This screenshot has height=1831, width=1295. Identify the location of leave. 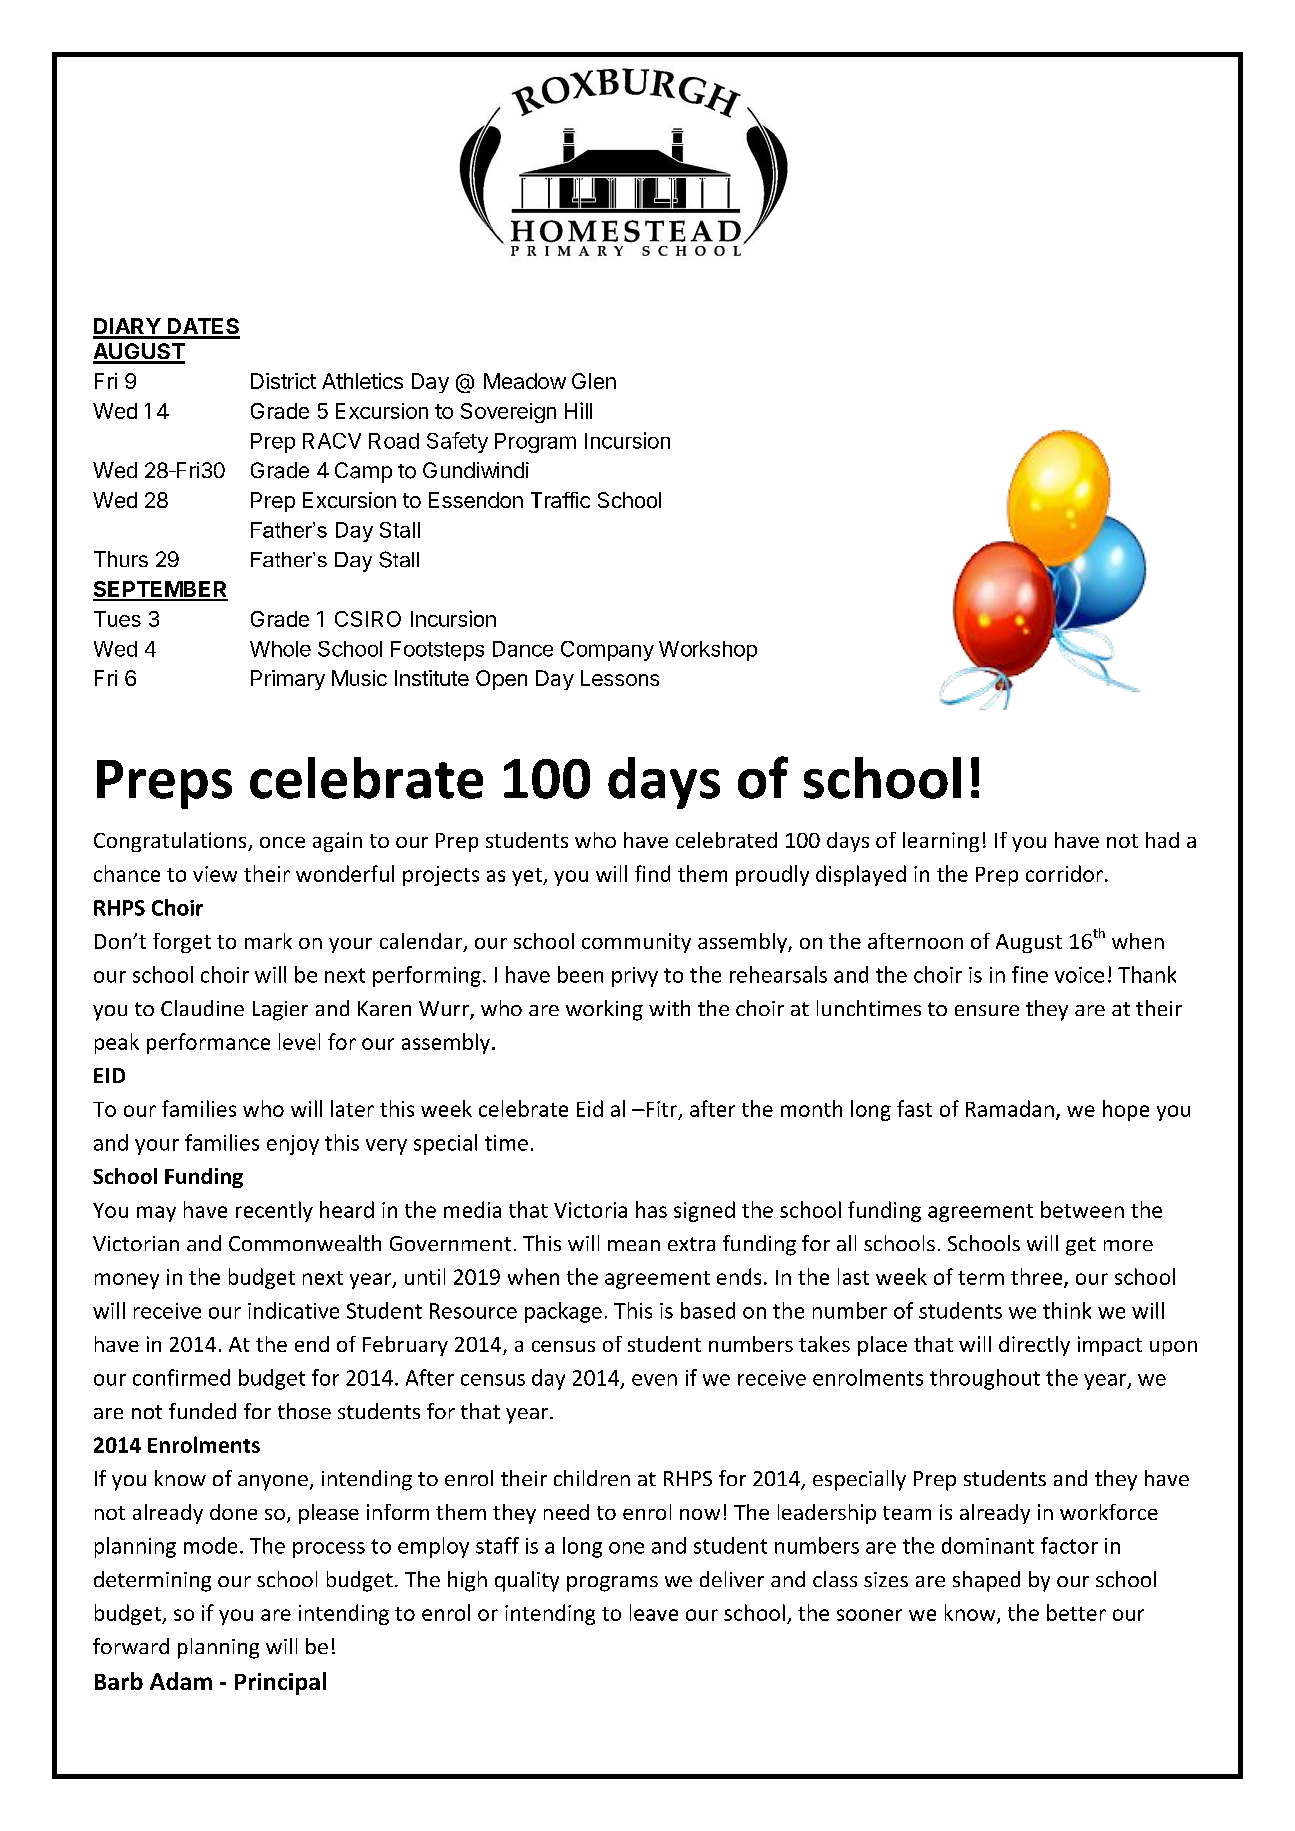
(654, 1612).
